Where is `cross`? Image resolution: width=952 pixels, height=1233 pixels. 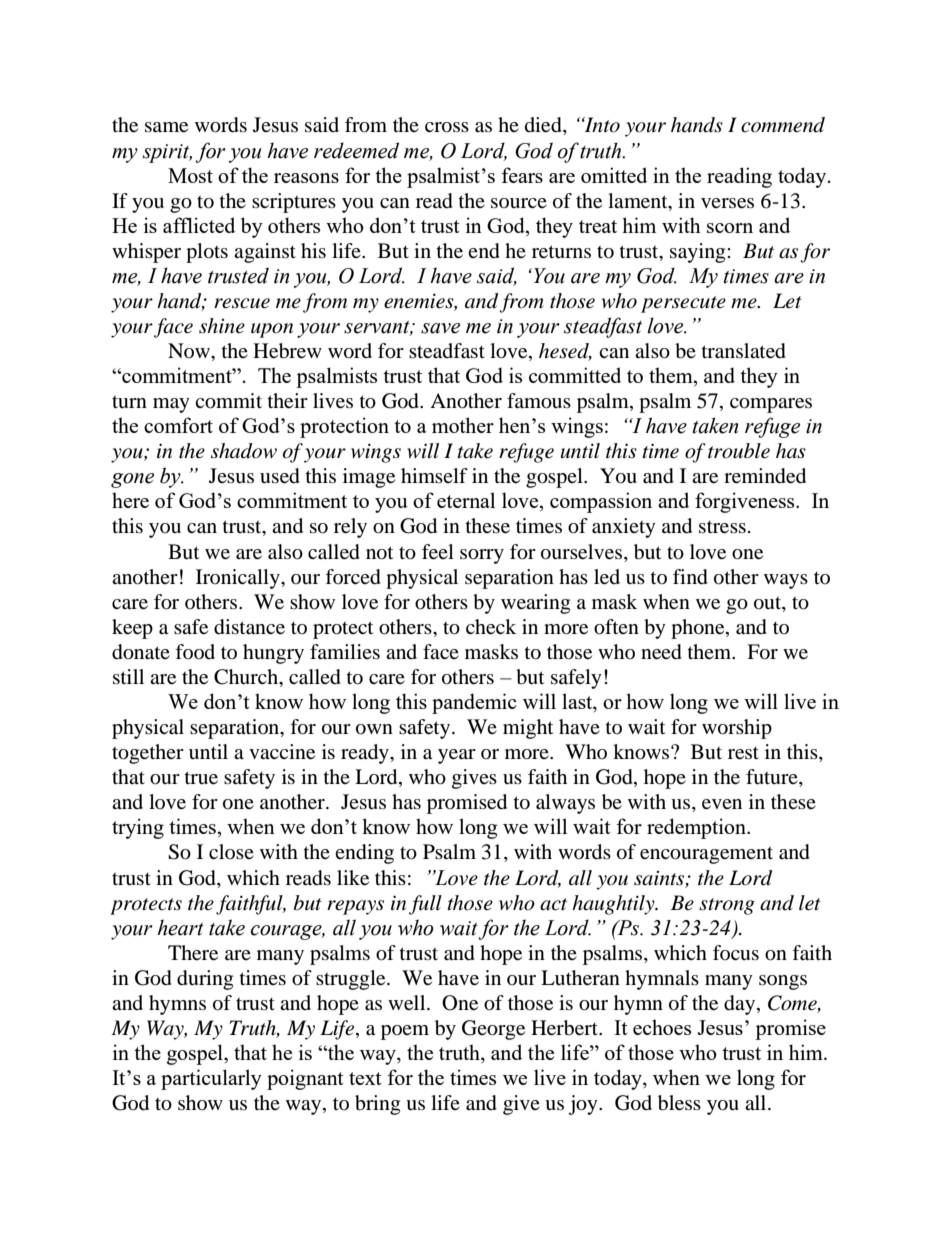 cross is located at coordinates (447, 127).
